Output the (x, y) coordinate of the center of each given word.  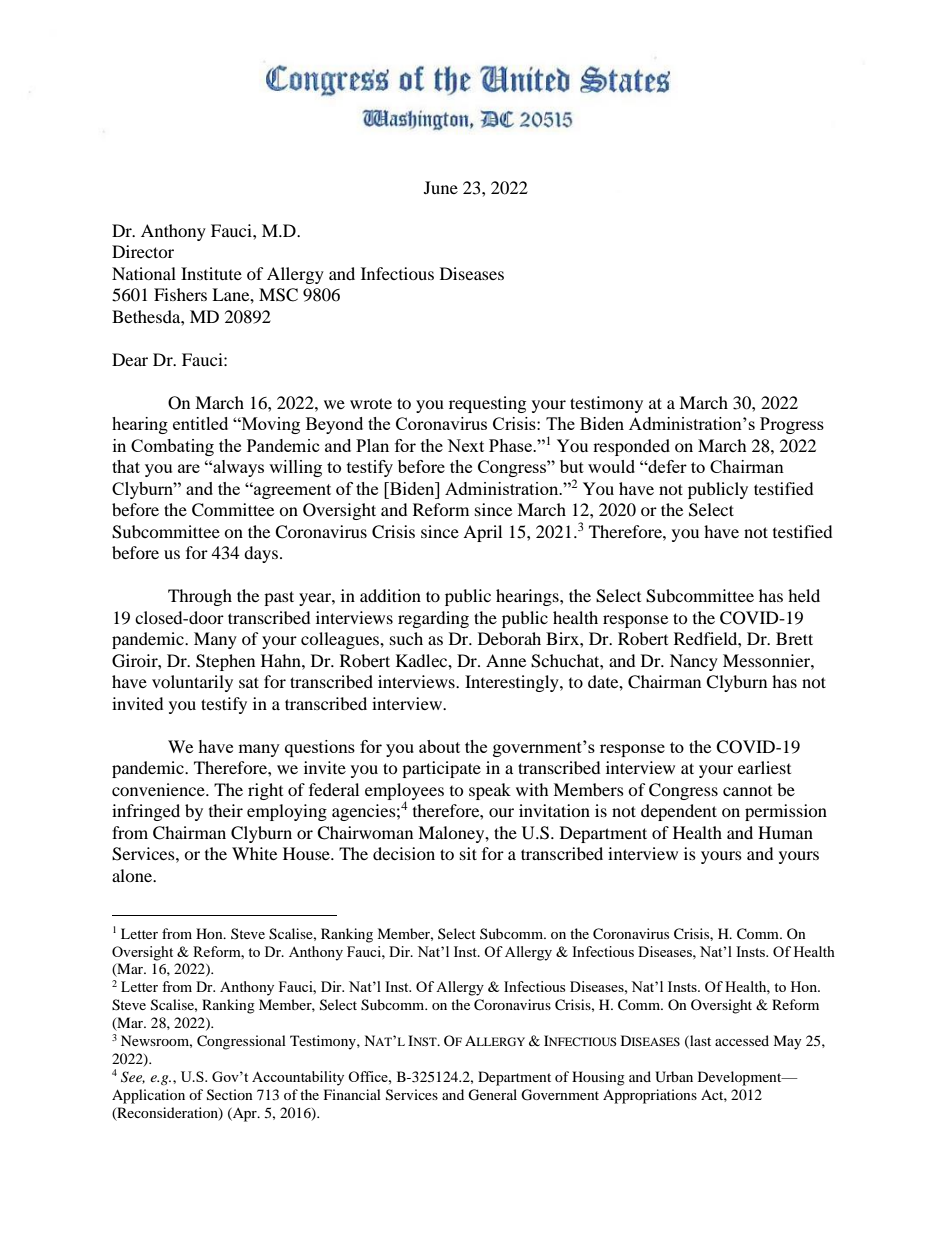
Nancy (694, 662)
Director (143, 251)
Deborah (509, 638)
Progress (792, 425)
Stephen (225, 662)
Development (741, 1078)
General (492, 1095)
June (441, 187)
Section (230, 1095)
